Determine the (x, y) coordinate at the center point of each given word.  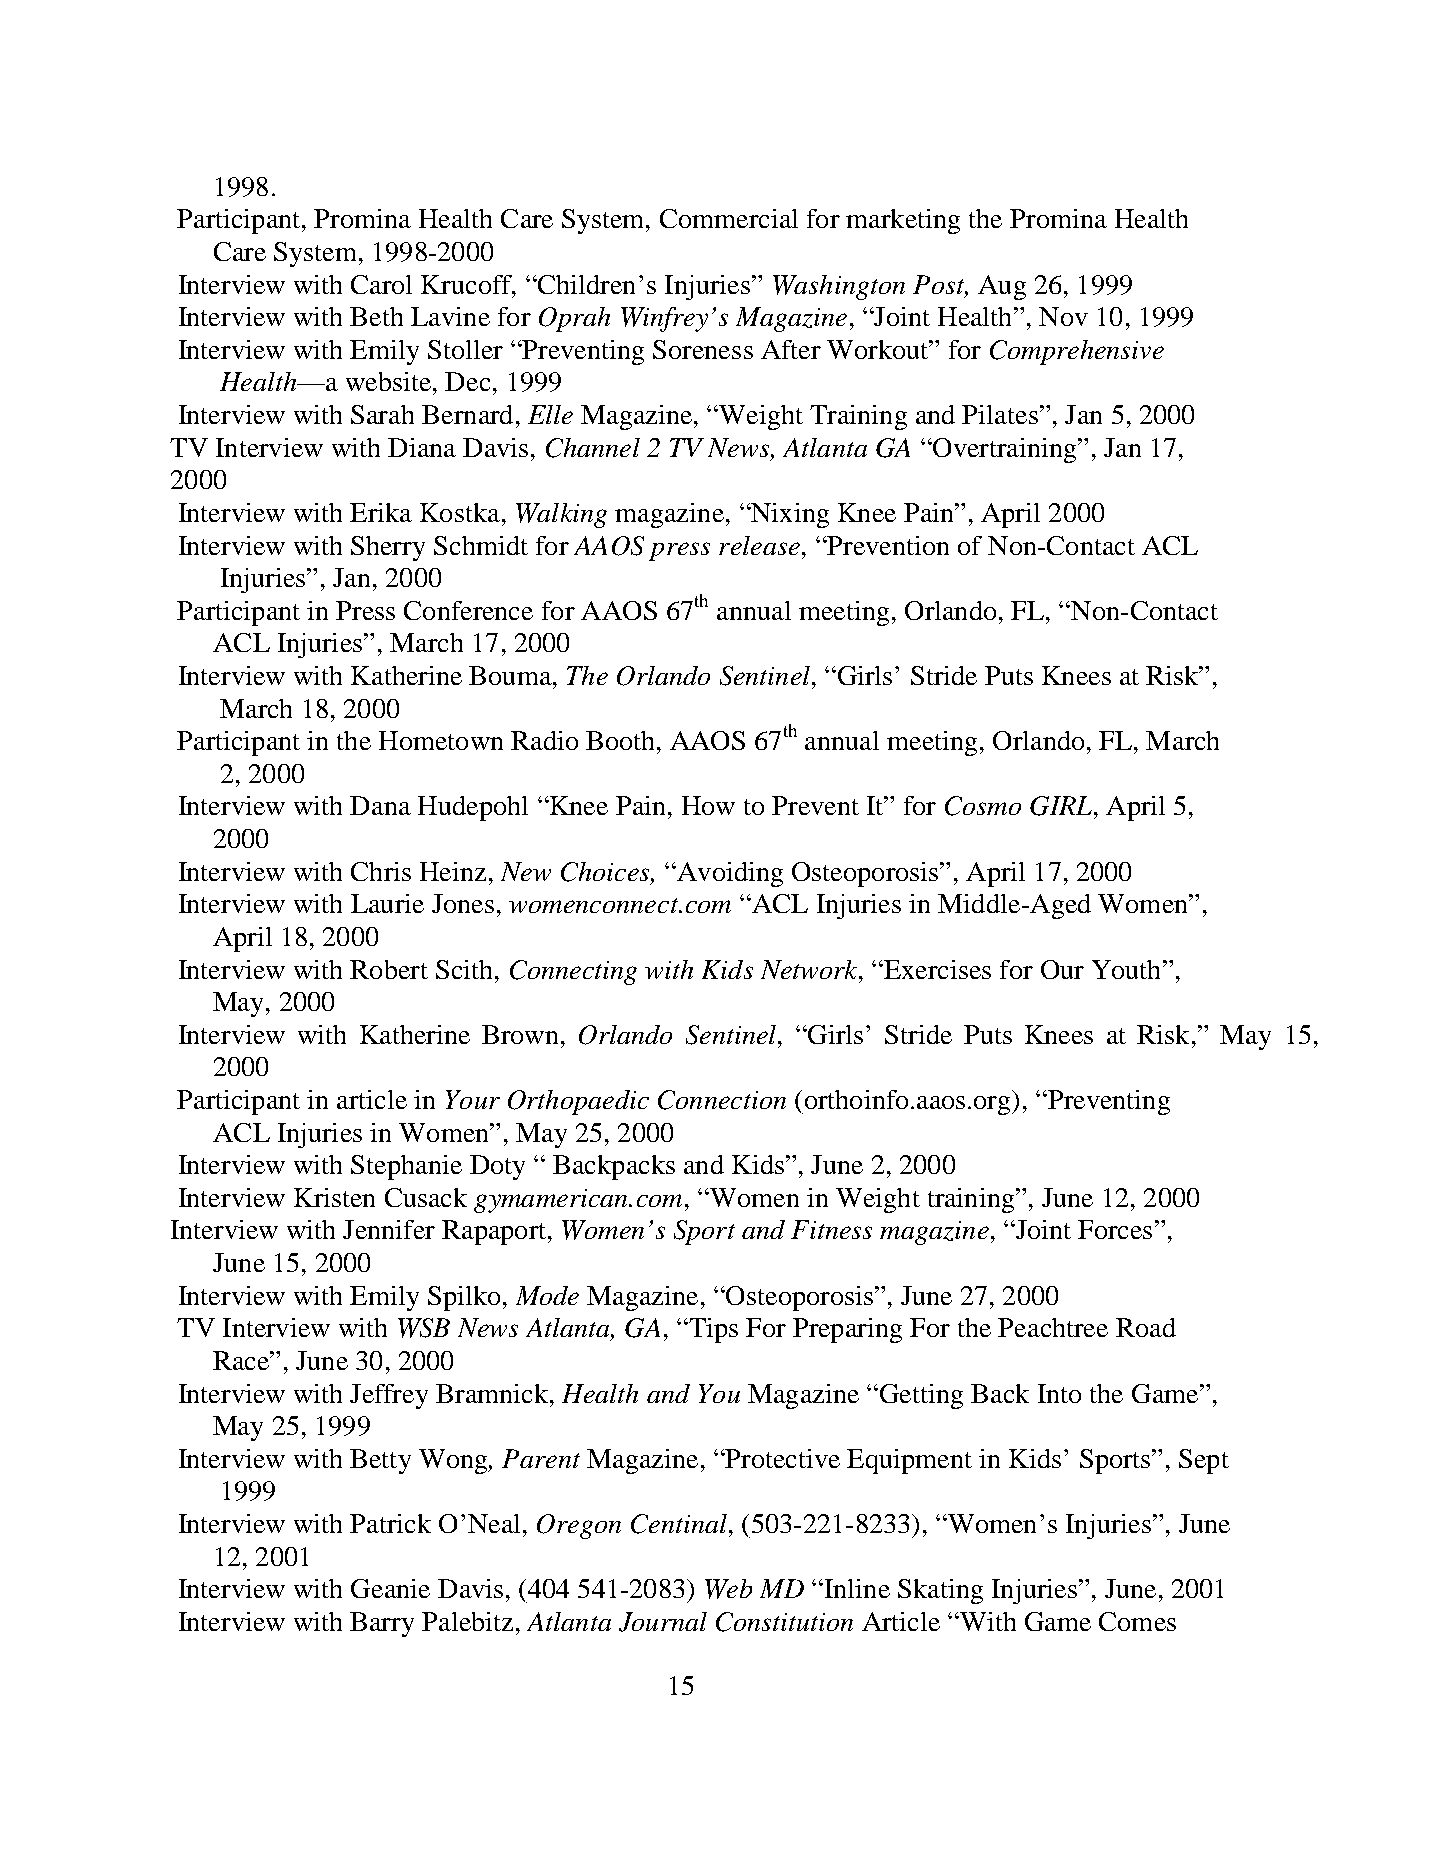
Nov (1063, 316)
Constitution (784, 1622)
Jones (463, 903)
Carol (381, 284)
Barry (382, 1624)
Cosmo (983, 806)
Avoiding (729, 874)
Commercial (729, 218)
